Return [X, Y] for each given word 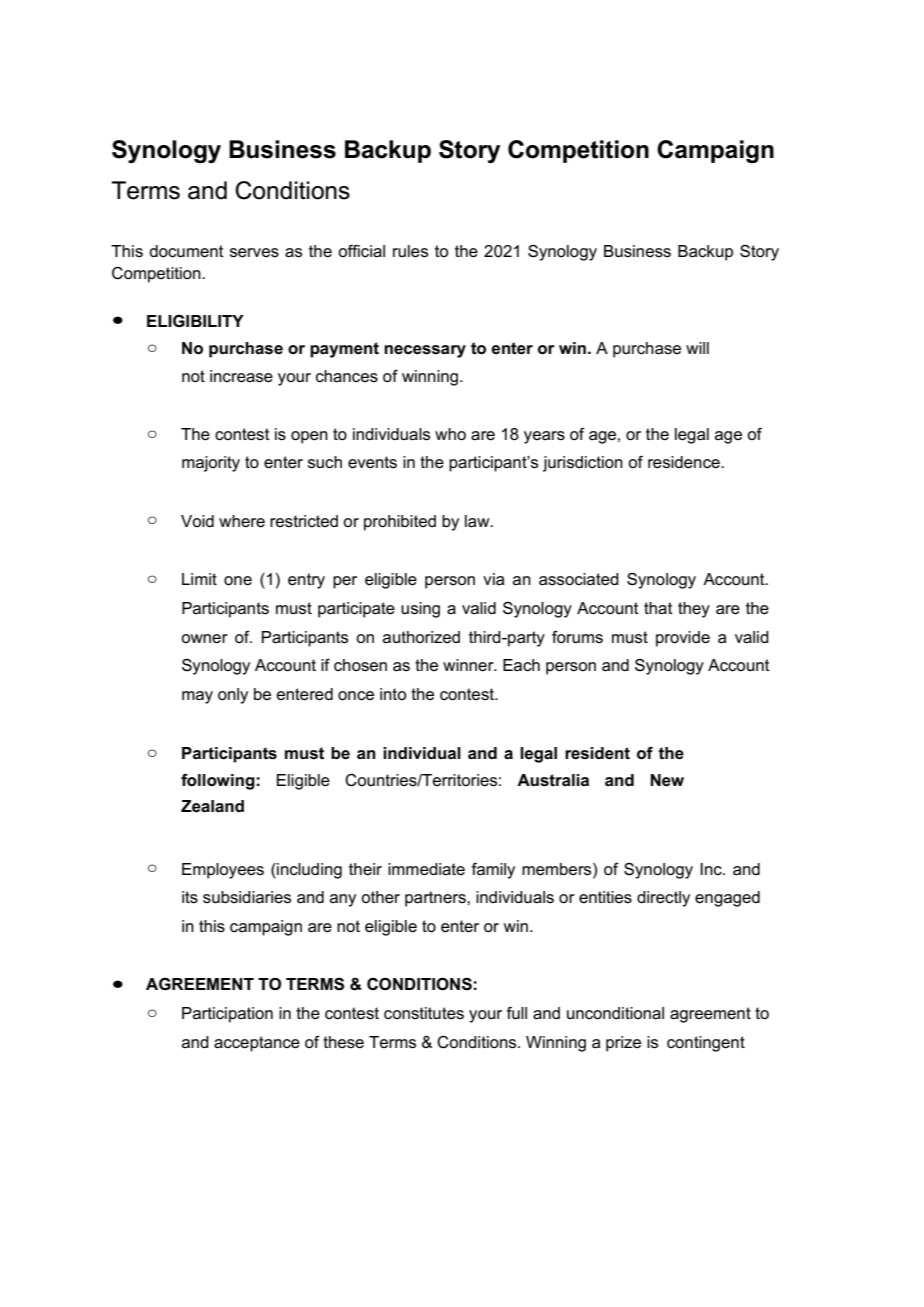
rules [410, 251]
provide [683, 639]
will [697, 348]
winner [469, 665]
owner [204, 639]
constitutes [424, 1013]
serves [254, 253]
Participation [227, 1015]
